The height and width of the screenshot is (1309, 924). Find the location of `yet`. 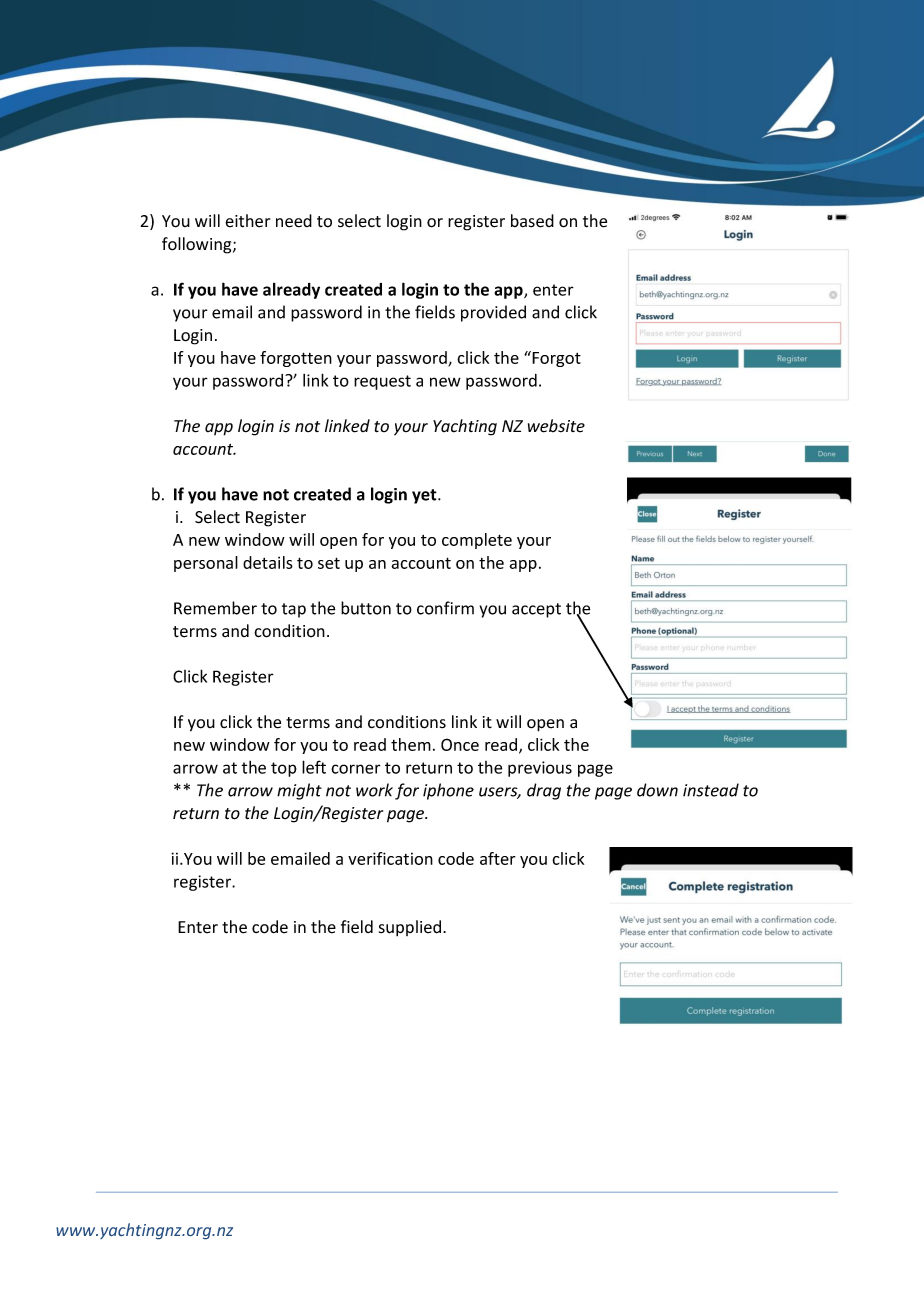

yet is located at coordinates (425, 496).
